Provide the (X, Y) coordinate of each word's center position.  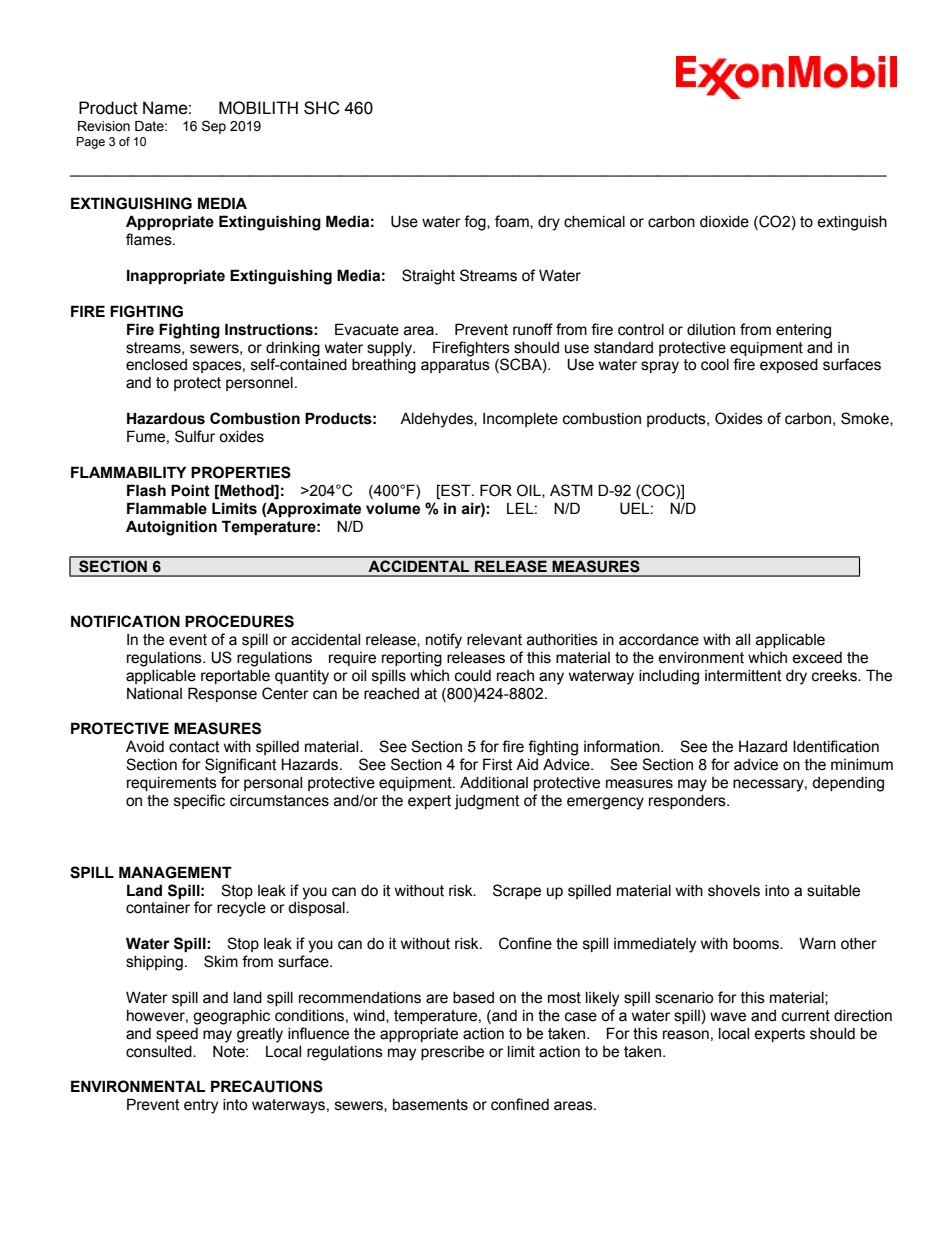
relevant (494, 640)
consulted (160, 1052)
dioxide (724, 222)
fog (476, 223)
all (743, 640)
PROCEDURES (239, 621)
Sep (214, 127)
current (806, 1016)
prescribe (452, 1053)
